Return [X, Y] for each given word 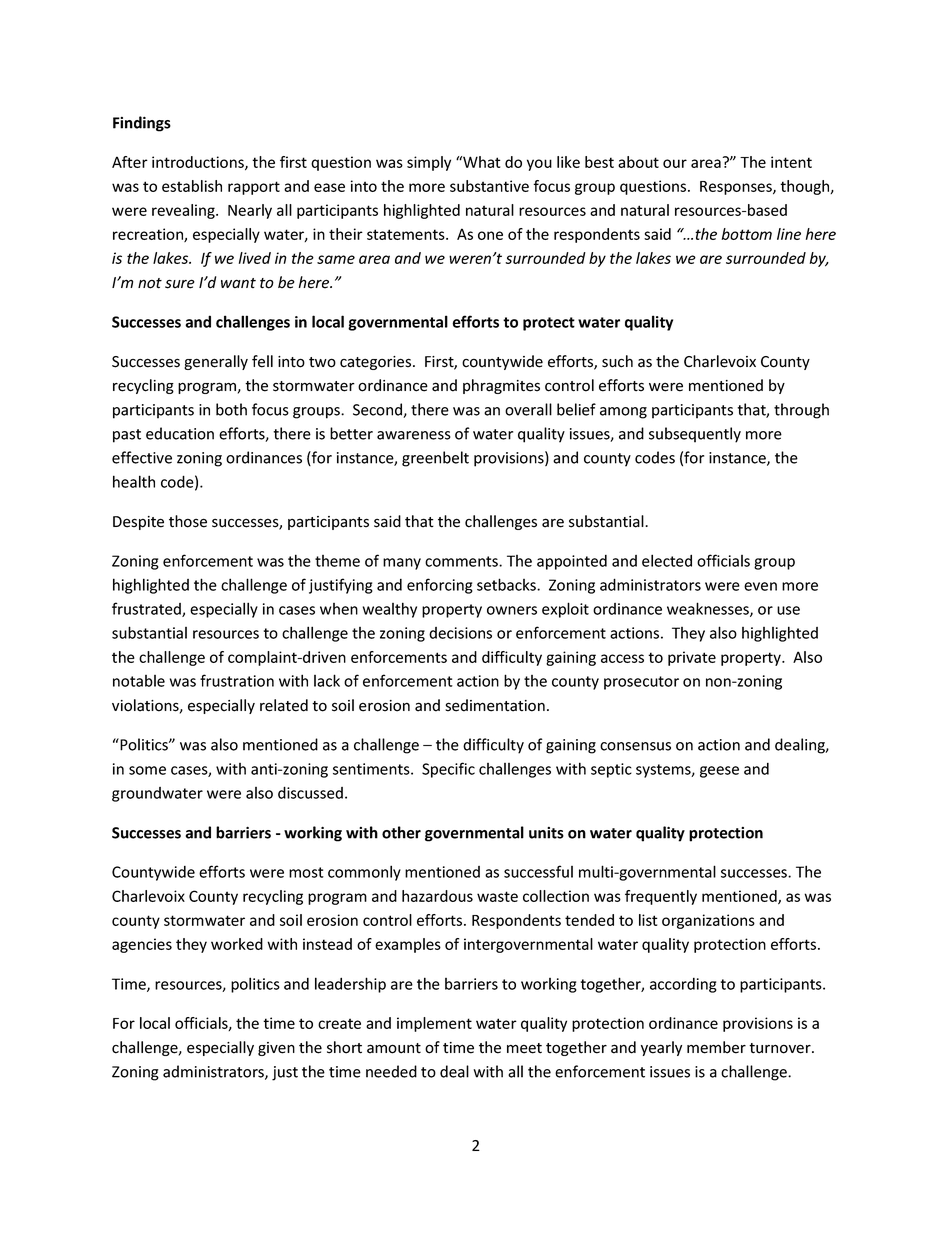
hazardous [437, 896]
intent [791, 162]
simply [429, 163]
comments [462, 561]
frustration [237, 680]
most [306, 872]
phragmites [501, 386]
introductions [199, 163]
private [692, 658]
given [276, 1049]
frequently [661, 897]
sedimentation [495, 705]
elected [667, 560]
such [617, 361]
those [188, 521]
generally [216, 362]
